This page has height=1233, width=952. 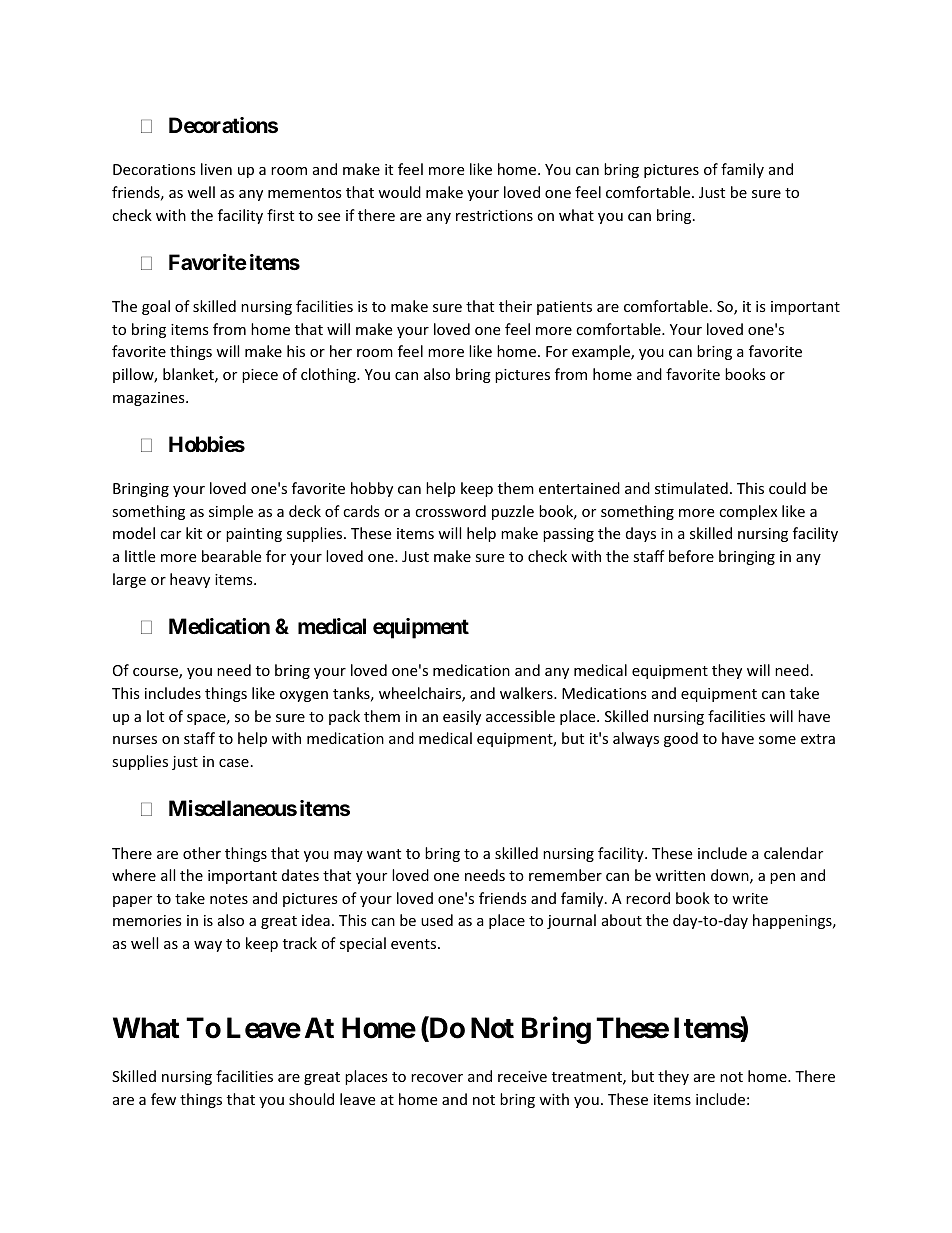 I want to click on liven, so click(x=216, y=169).
